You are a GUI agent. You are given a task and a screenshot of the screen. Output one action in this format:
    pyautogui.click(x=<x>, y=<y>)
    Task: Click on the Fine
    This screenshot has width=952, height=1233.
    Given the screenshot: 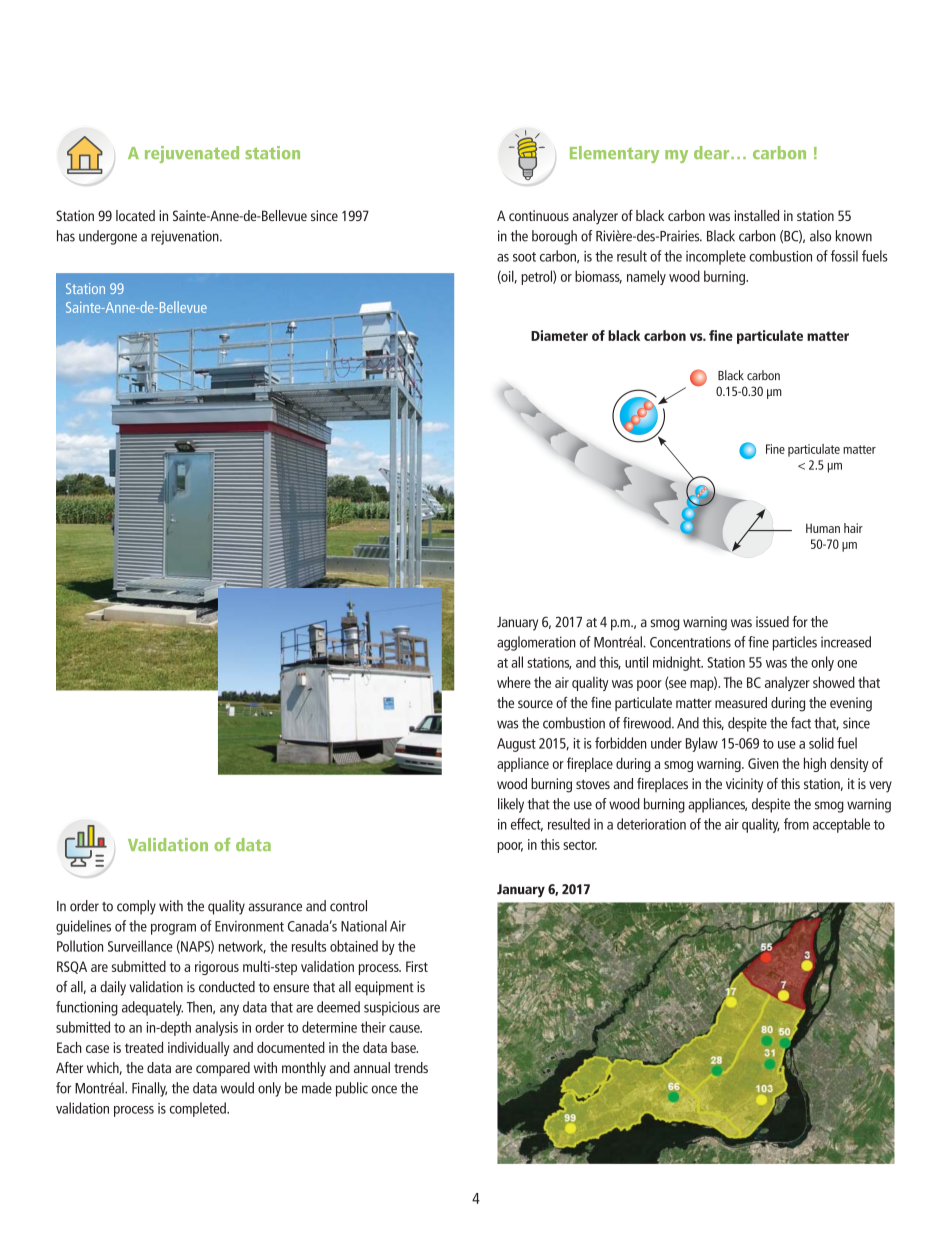 What is the action you would take?
    pyautogui.click(x=775, y=449)
